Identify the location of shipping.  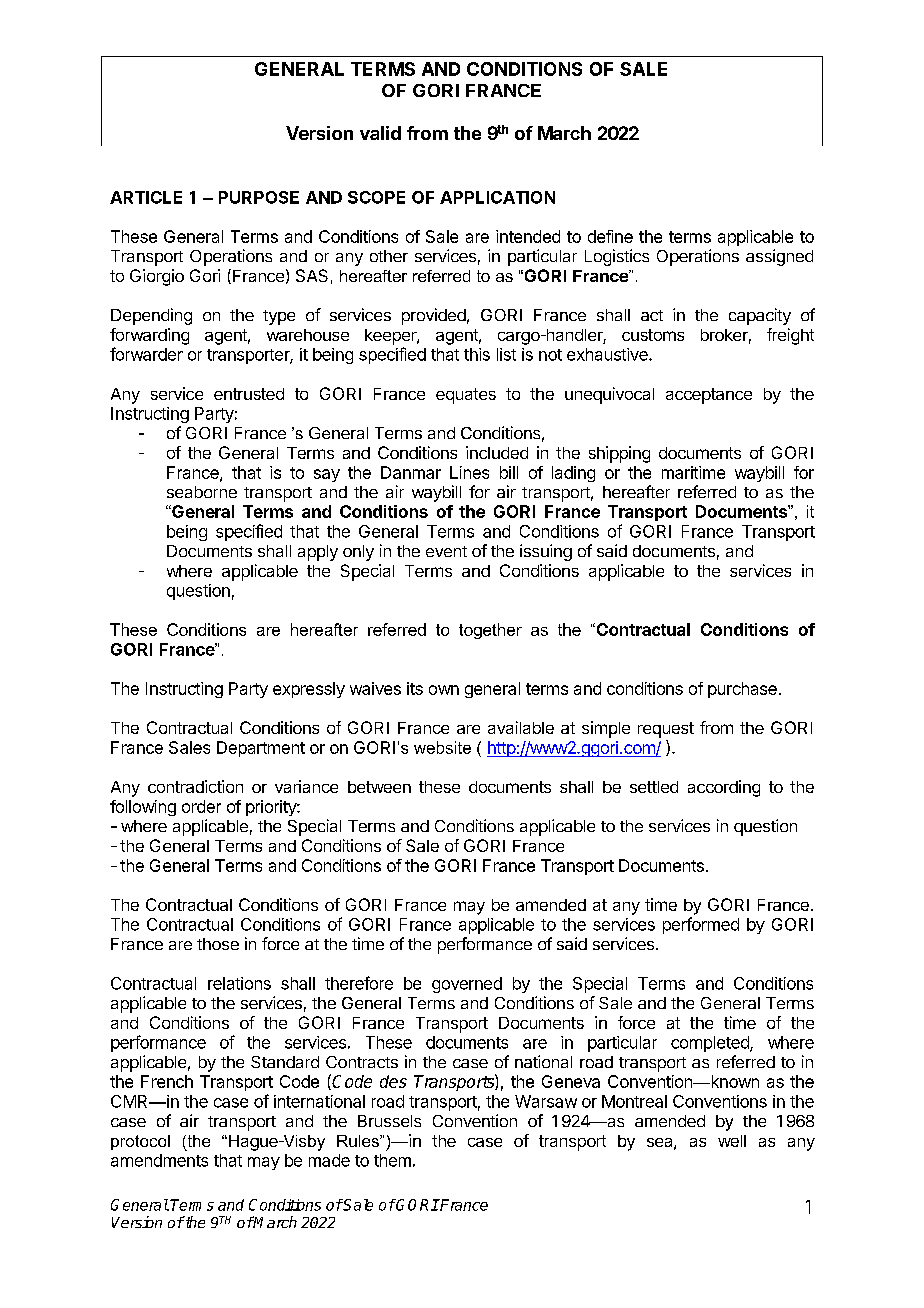
(619, 454).
